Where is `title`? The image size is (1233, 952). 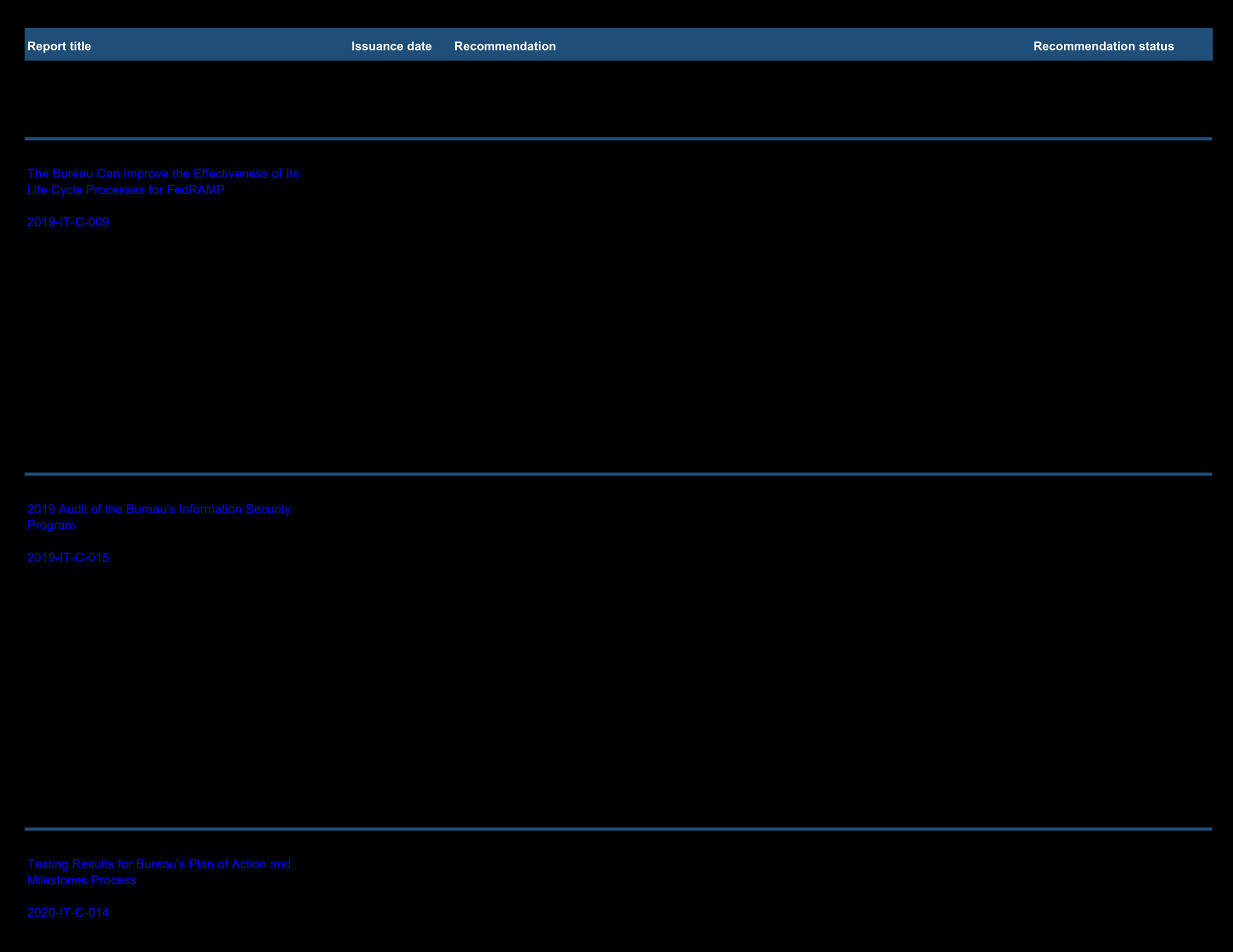
title is located at coordinates (80, 46).
